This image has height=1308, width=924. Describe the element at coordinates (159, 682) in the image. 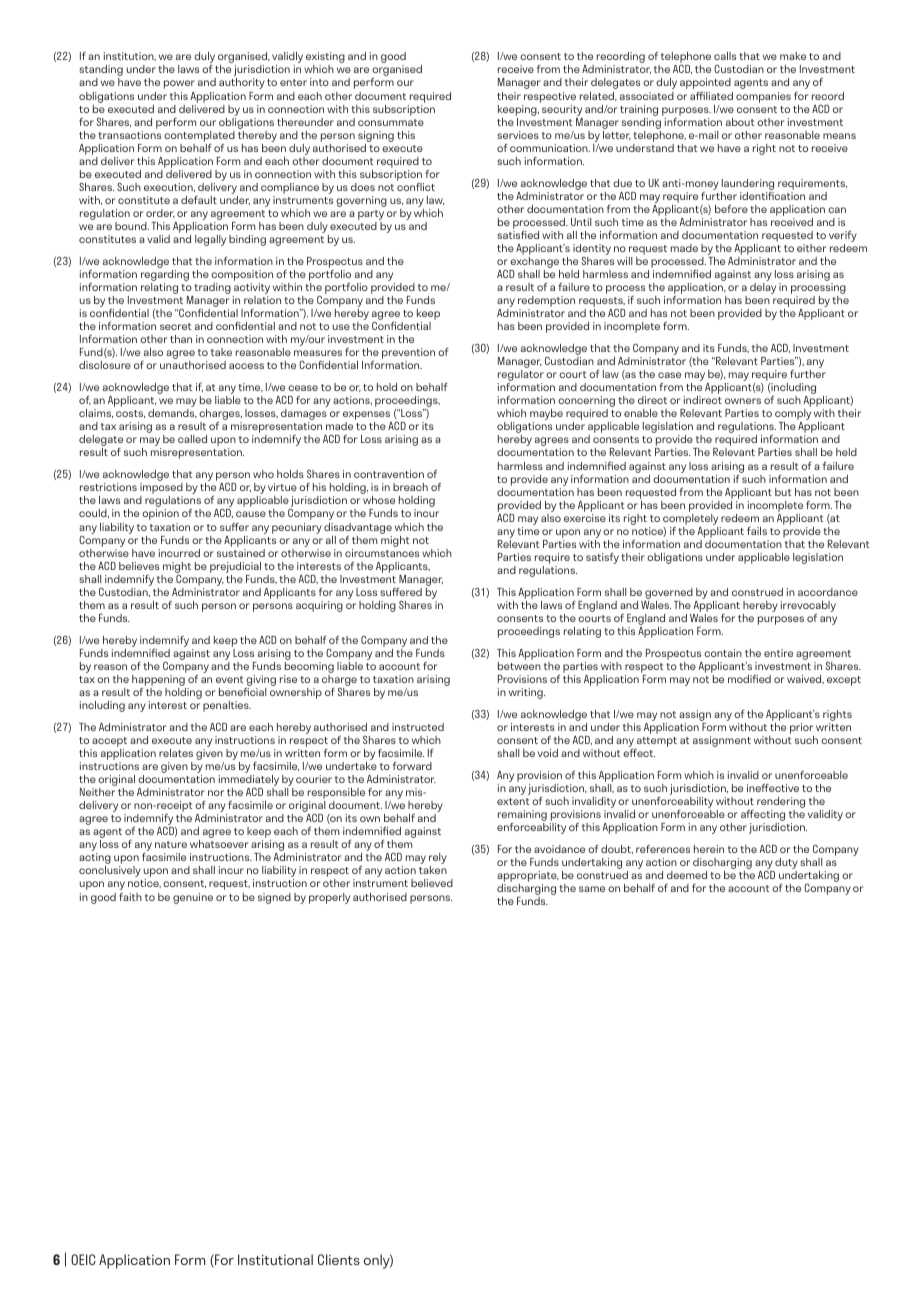

I see `happening` at that location.
